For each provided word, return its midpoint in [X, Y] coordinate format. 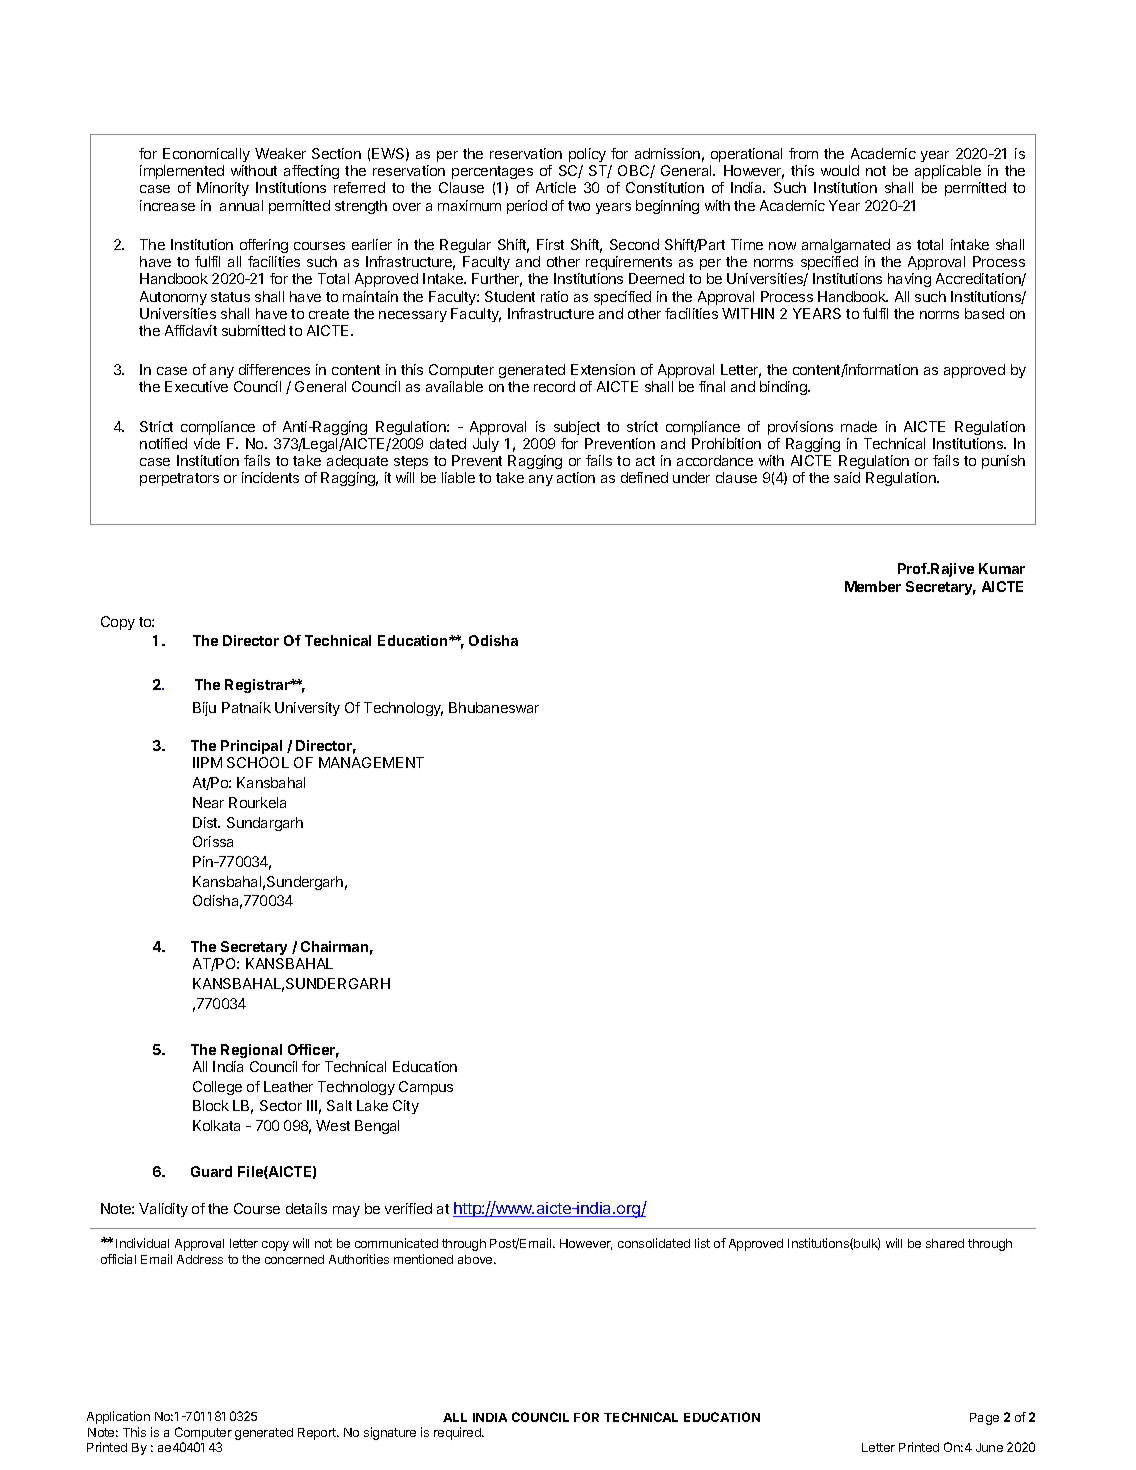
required [458, 1433]
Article [556, 187]
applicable [948, 172]
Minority [223, 189]
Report [318, 1434]
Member [873, 586]
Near [208, 802]
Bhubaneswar [494, 707]
